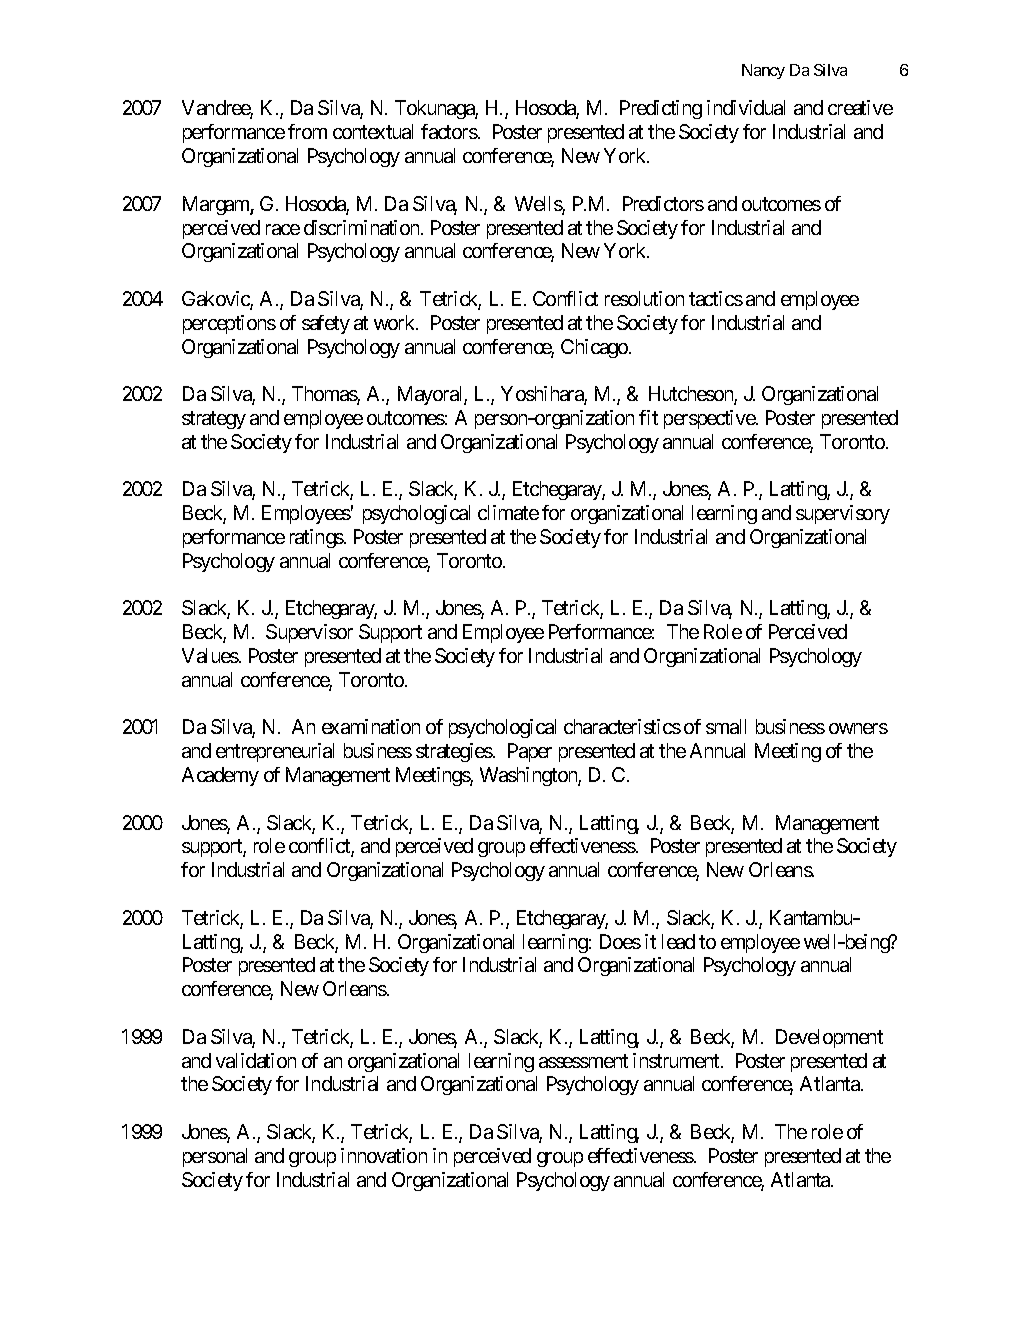  Describe the element at coordinates (307, 131) in the screenshot. I see `from` at that location.
